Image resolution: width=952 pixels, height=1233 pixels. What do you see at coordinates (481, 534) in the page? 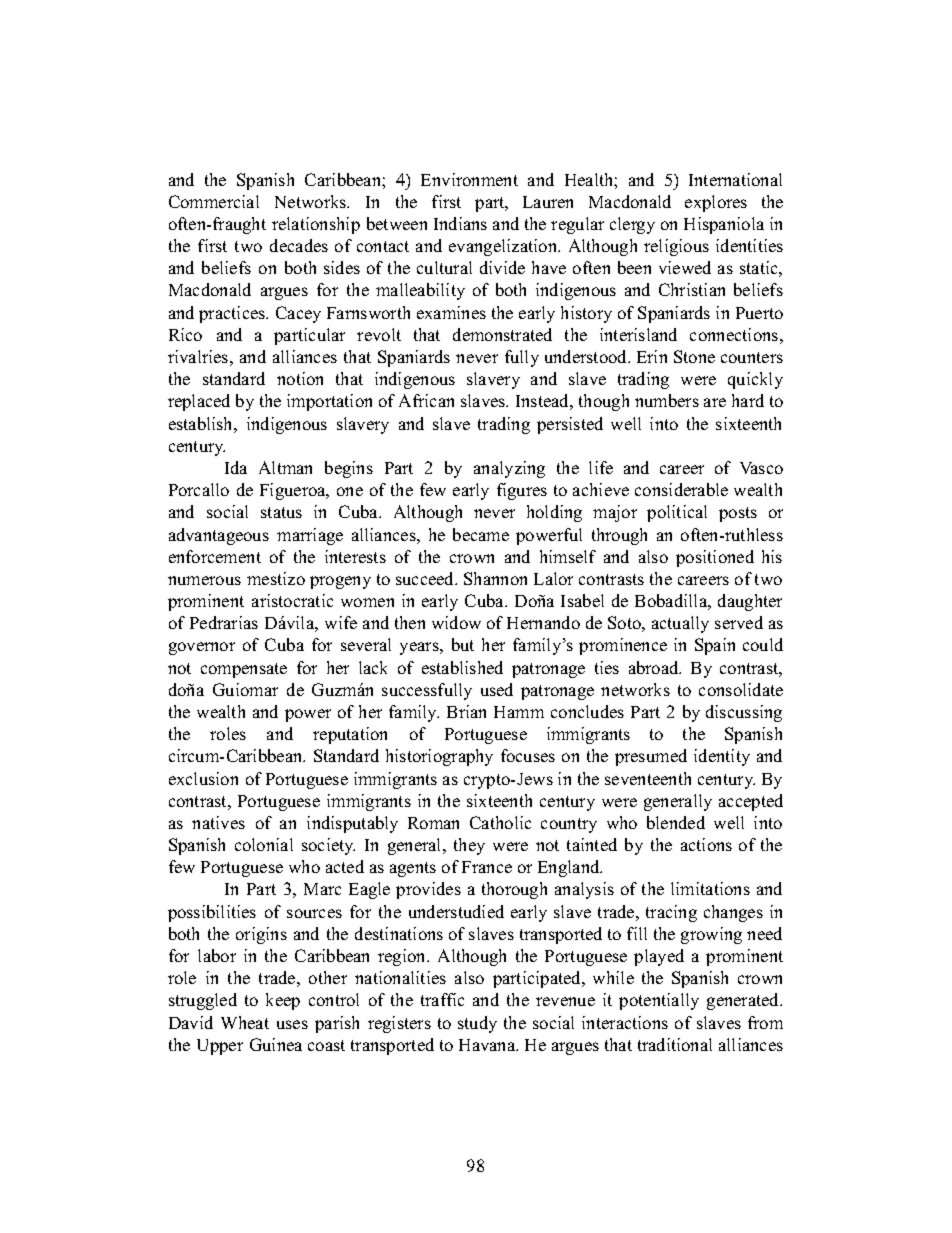
I see `became` at bounding box center [481, 534].
